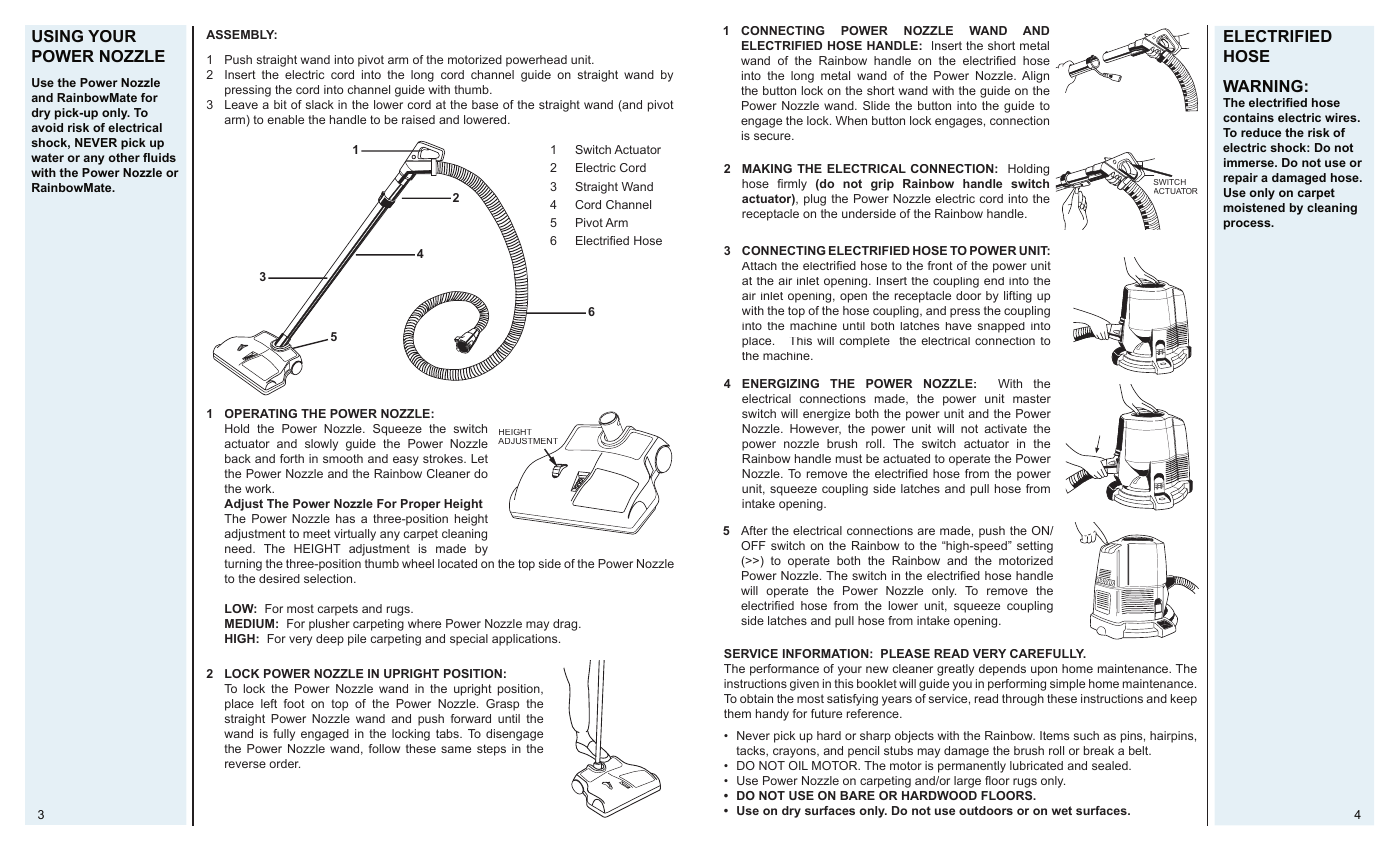 The image size is (1400, 850). Describe the element at coordinates (798, 765) in the image. I see `OIL` at that location.
